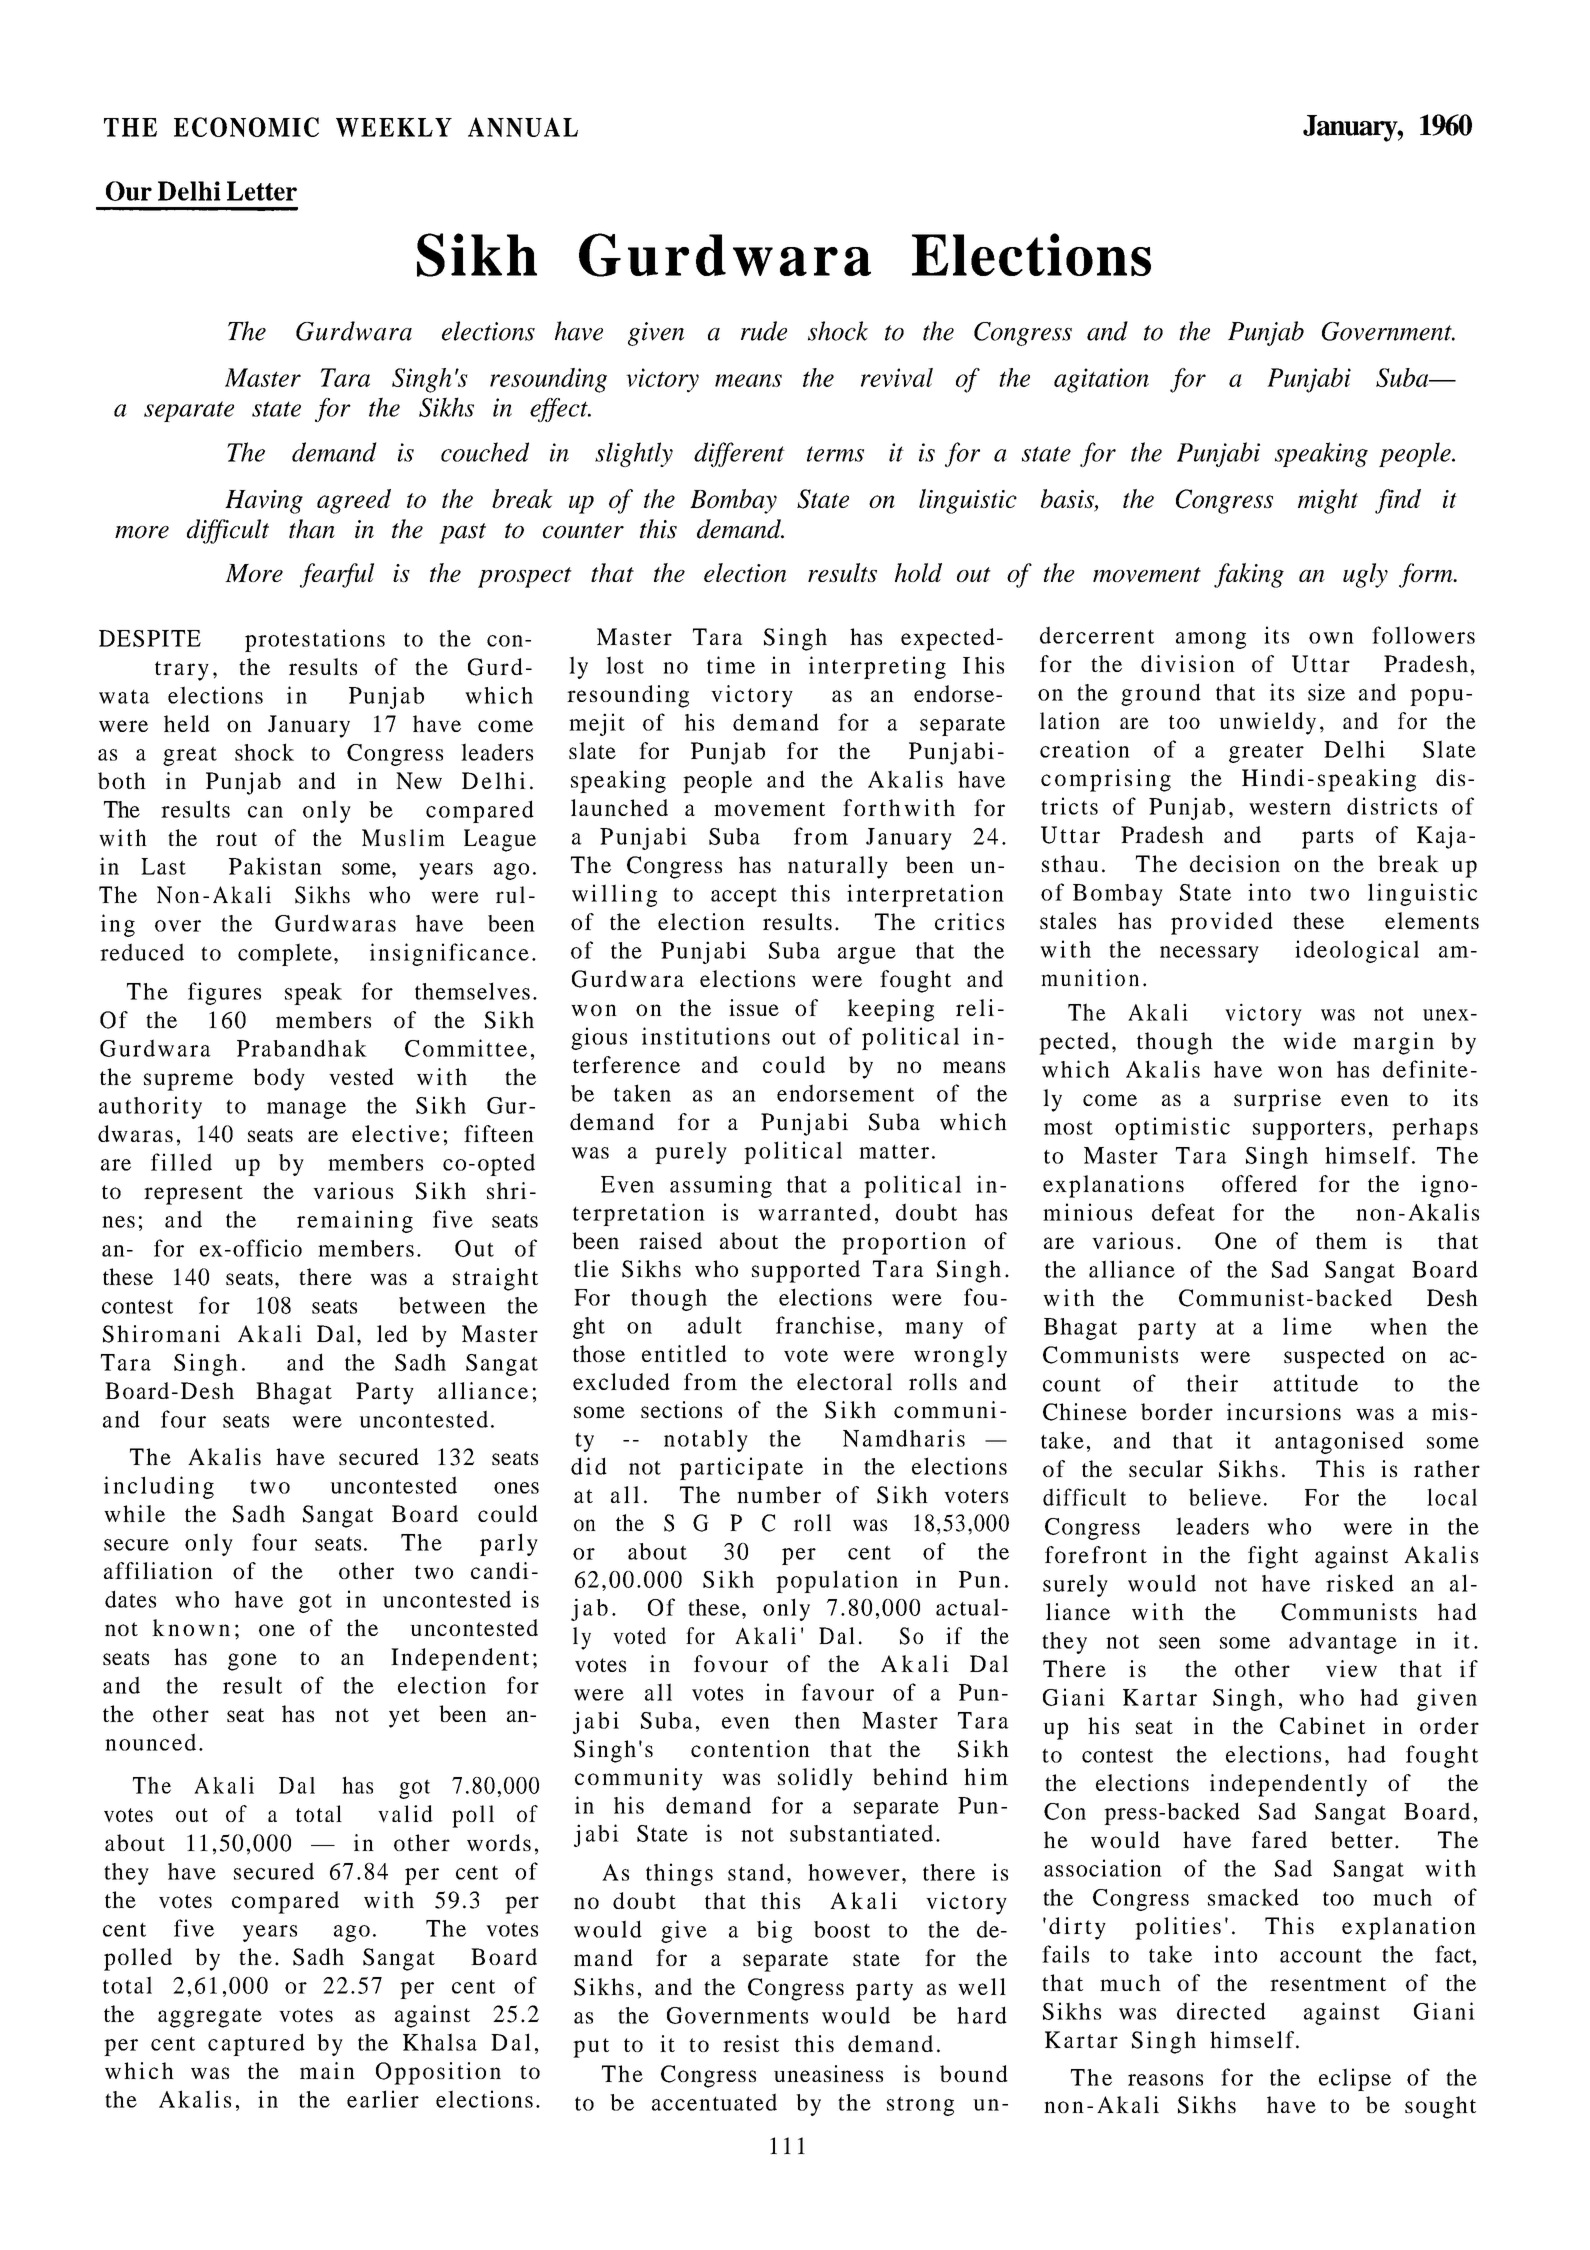 This image has width=1590, height=2250. Describe the element at coordinates (779, 1494) in the image. I see `number` at that location.
